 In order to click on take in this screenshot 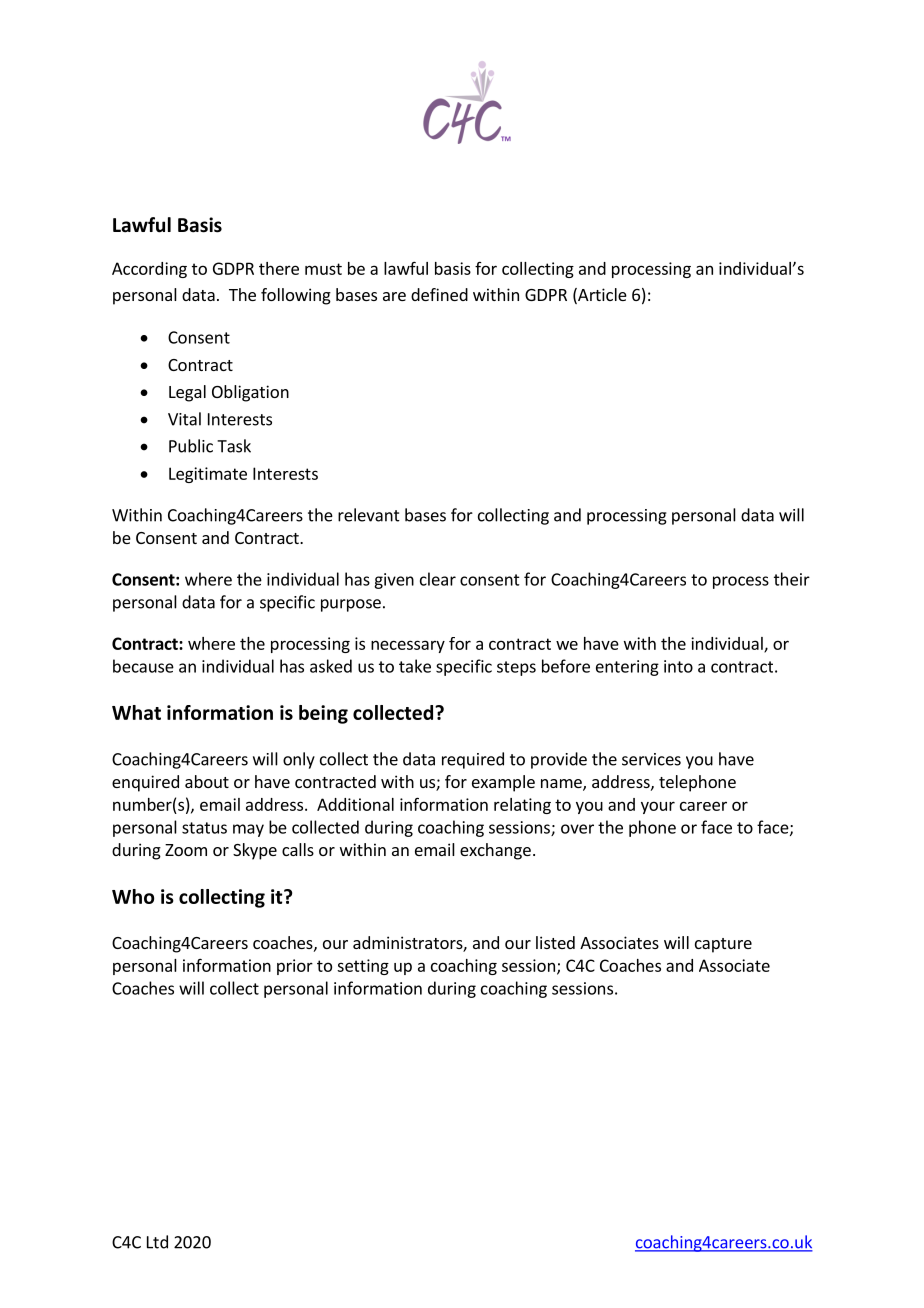, I will do `click(415, 666)`.
